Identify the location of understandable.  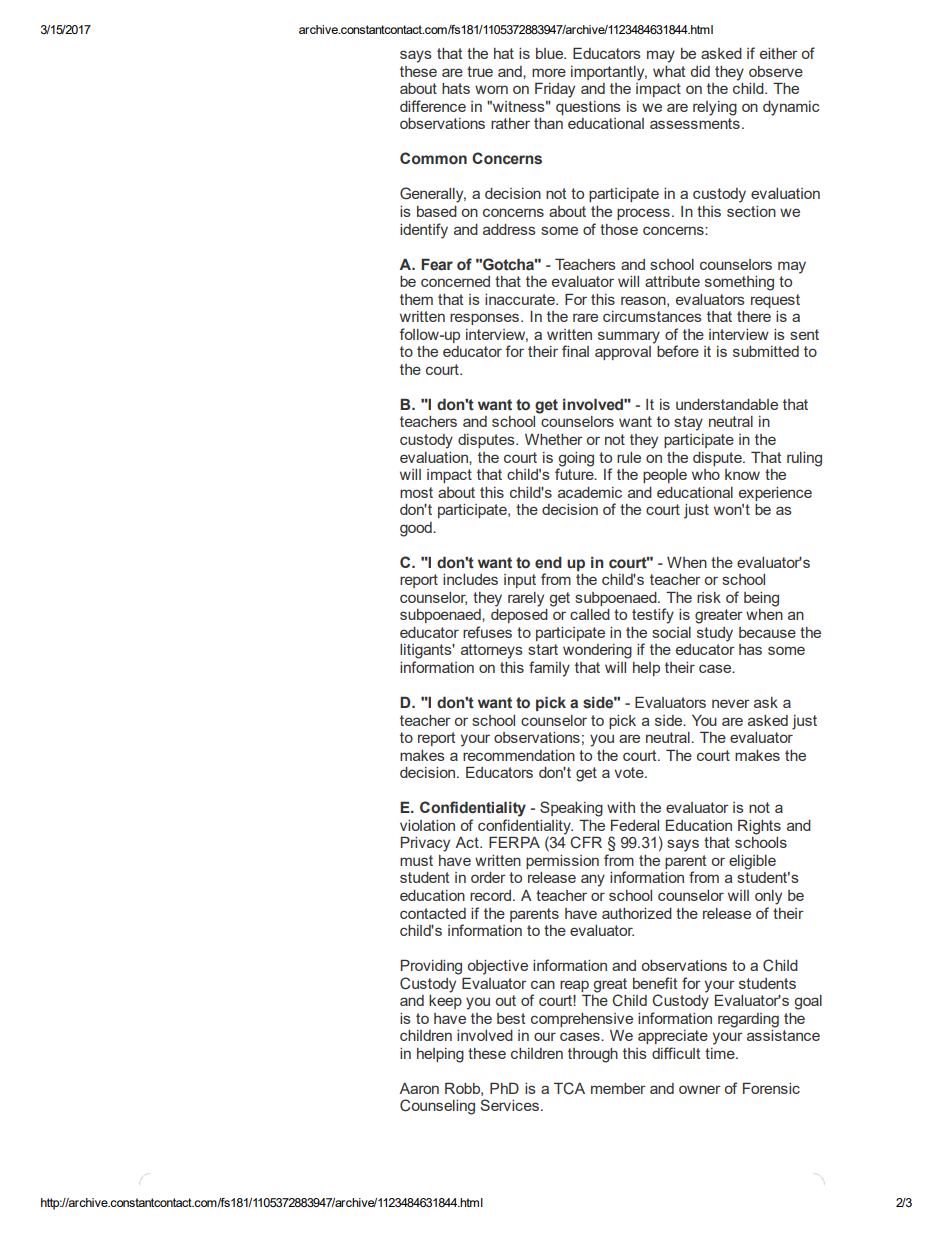
(727, 404).
